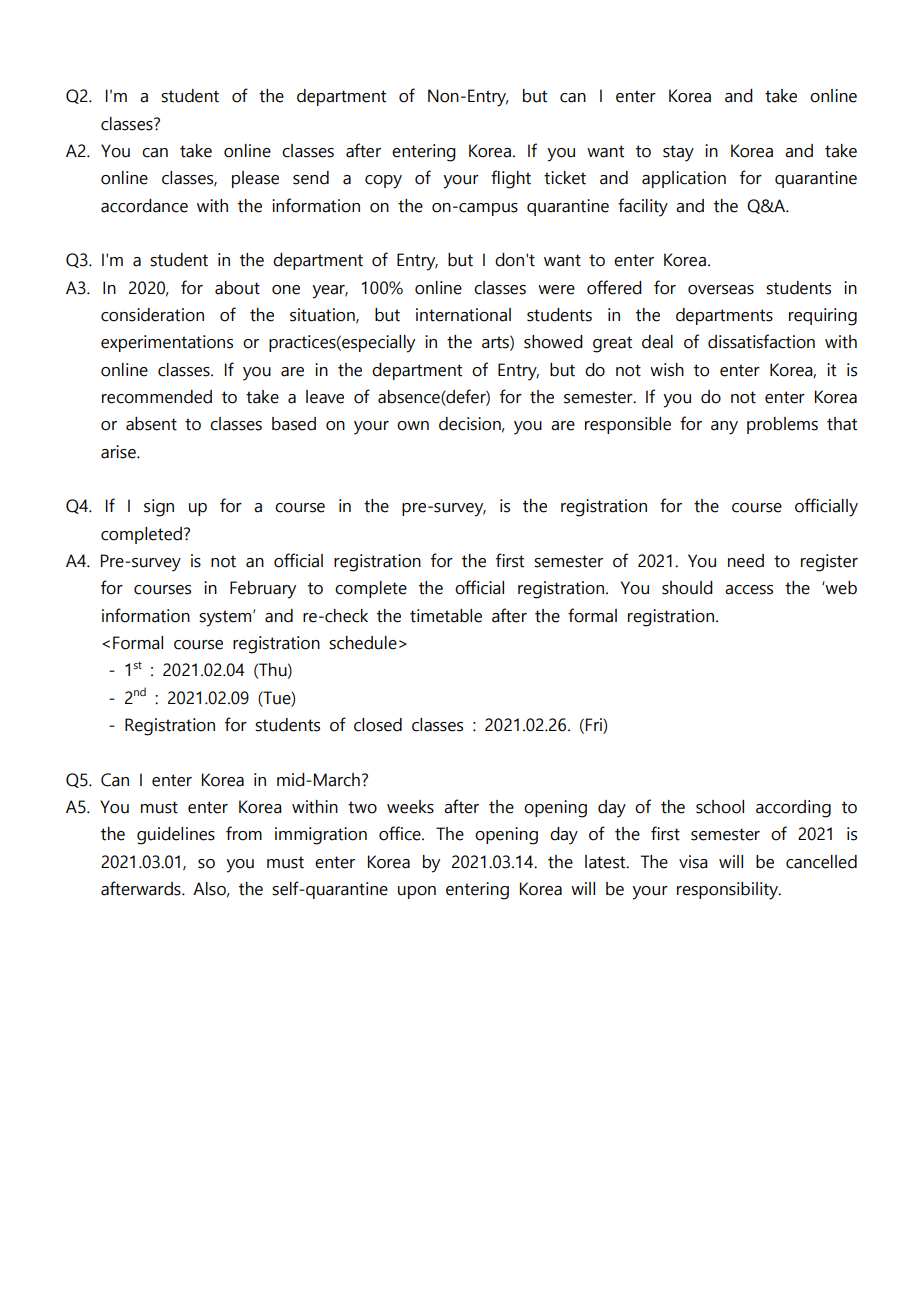 The height and width of the screenshot is (1307, 924). What do you see at coordinates (511, 179) in the screenshot?
I see `flight` at bounding box center [511, 179].
